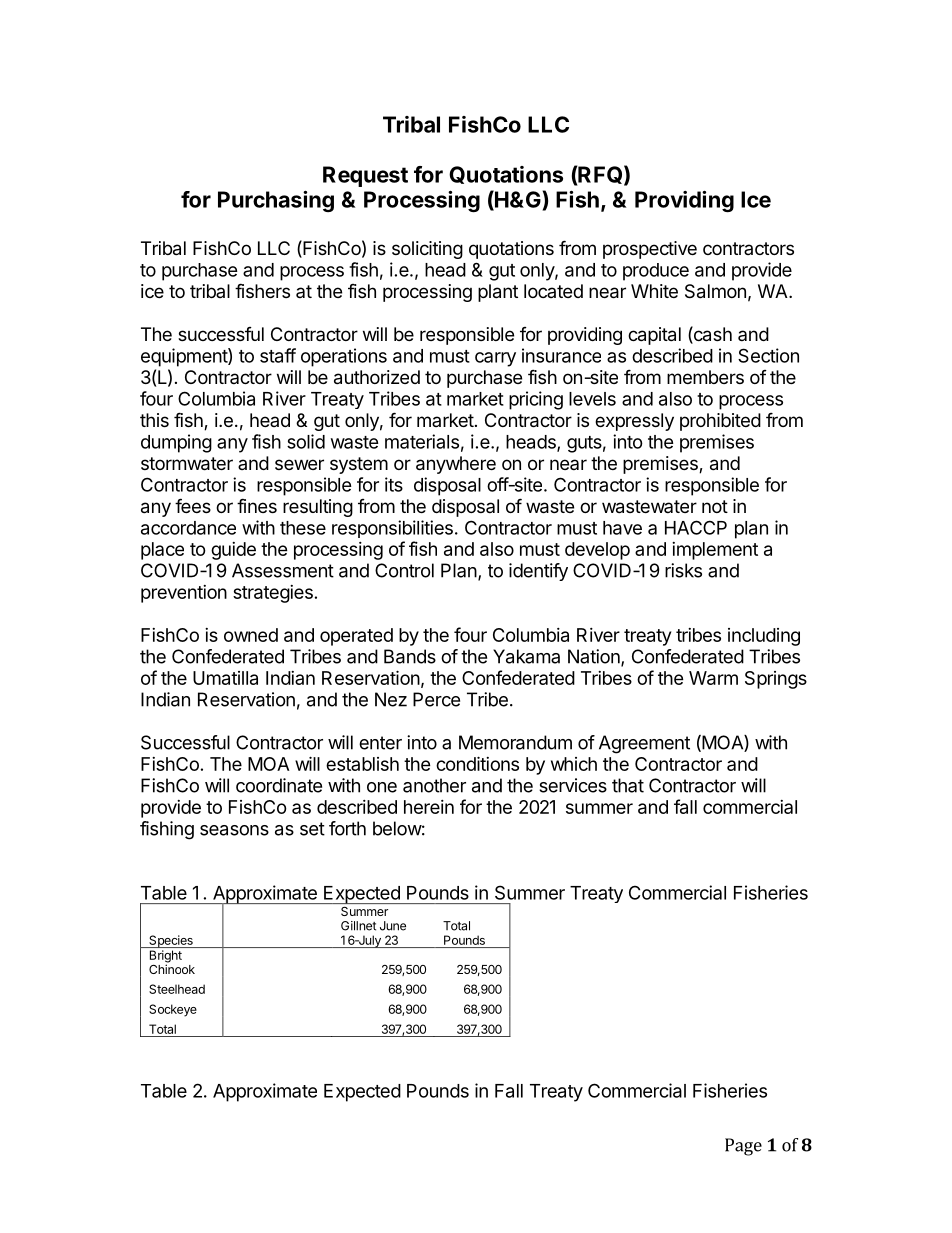 Image resolution: width=952 pixels, height=1233 pixels. What do you see at coordinates (173, 1010) in the screenshot?
I see `Sockeye` at bounding box center [173, 1010].
